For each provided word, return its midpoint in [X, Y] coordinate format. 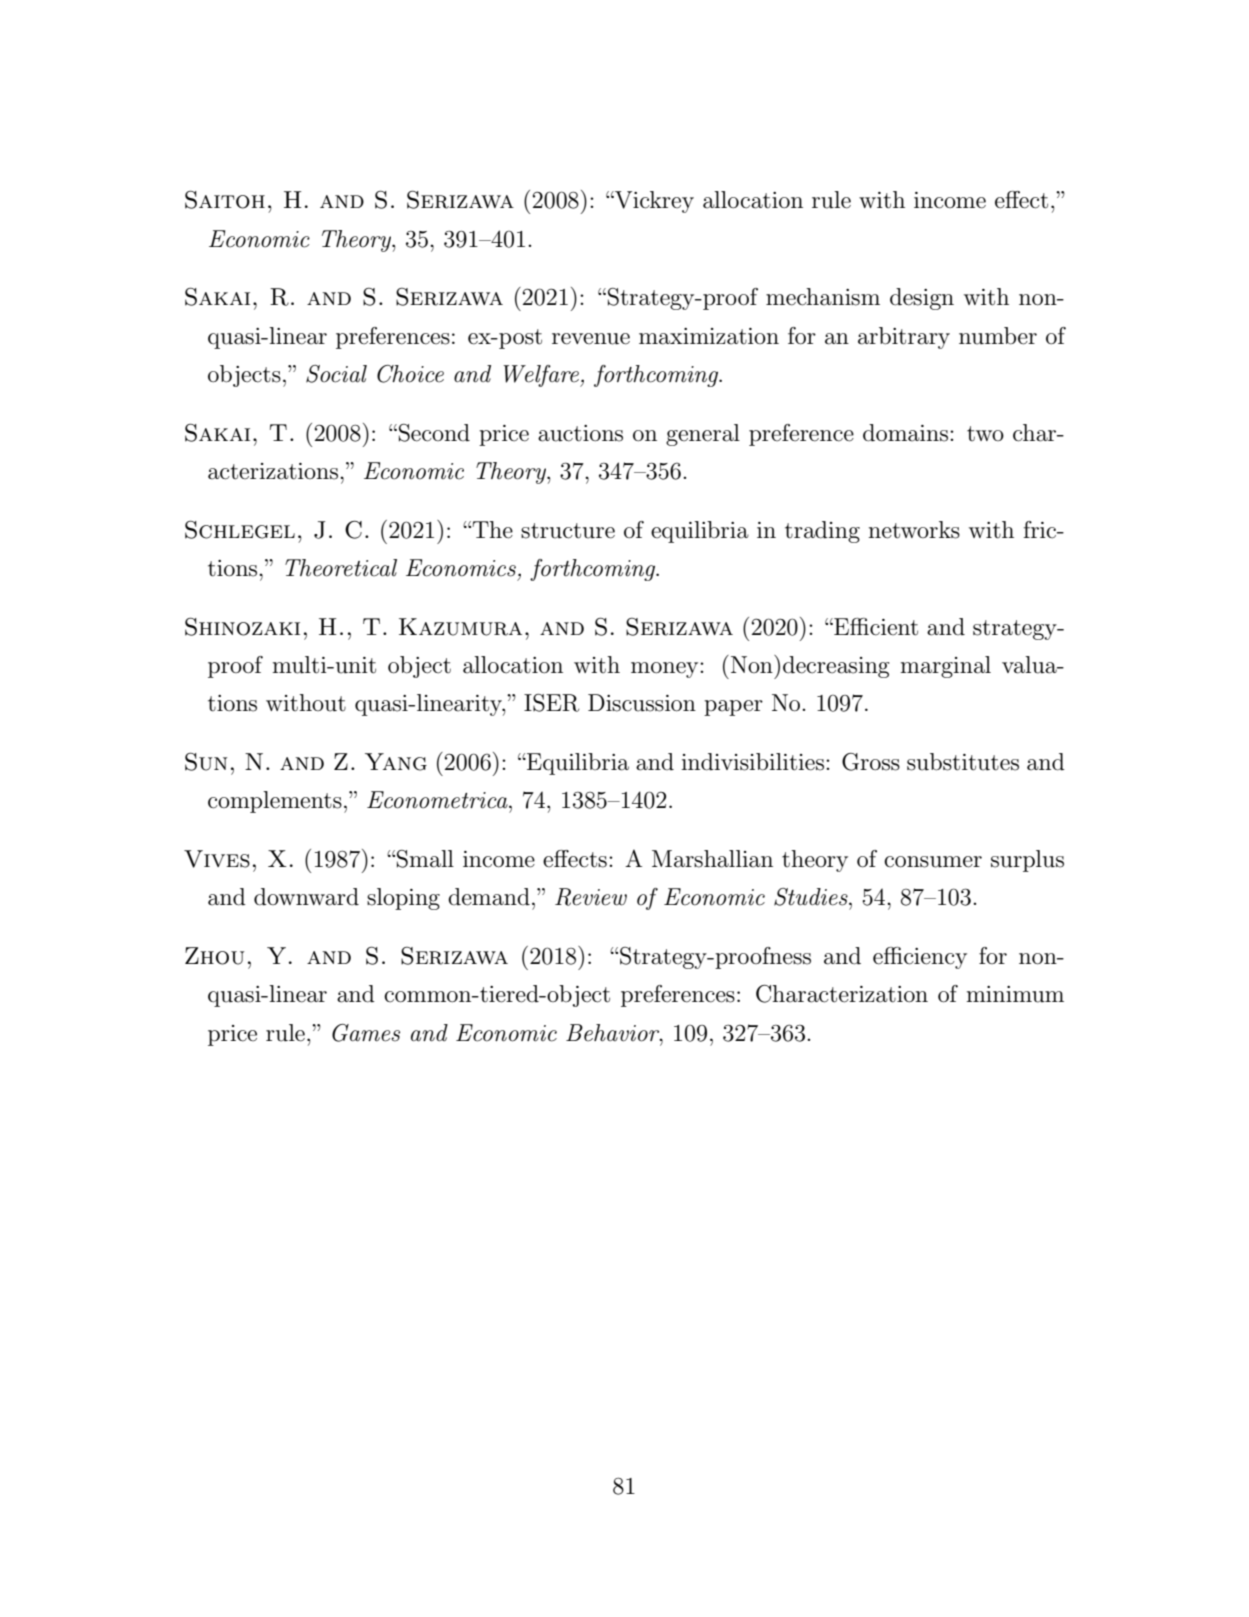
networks [914, 530]
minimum [1015, 994]
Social [336, 374]
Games [366, 1033]
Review [591, 897]
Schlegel [240, 529]
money [666, 670]
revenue [591, 339]
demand [489, 897]
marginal [945, 667]
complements [275, 802]
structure [568, 531]
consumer [933, 862]
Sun [206, 761]
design [922, 299]
